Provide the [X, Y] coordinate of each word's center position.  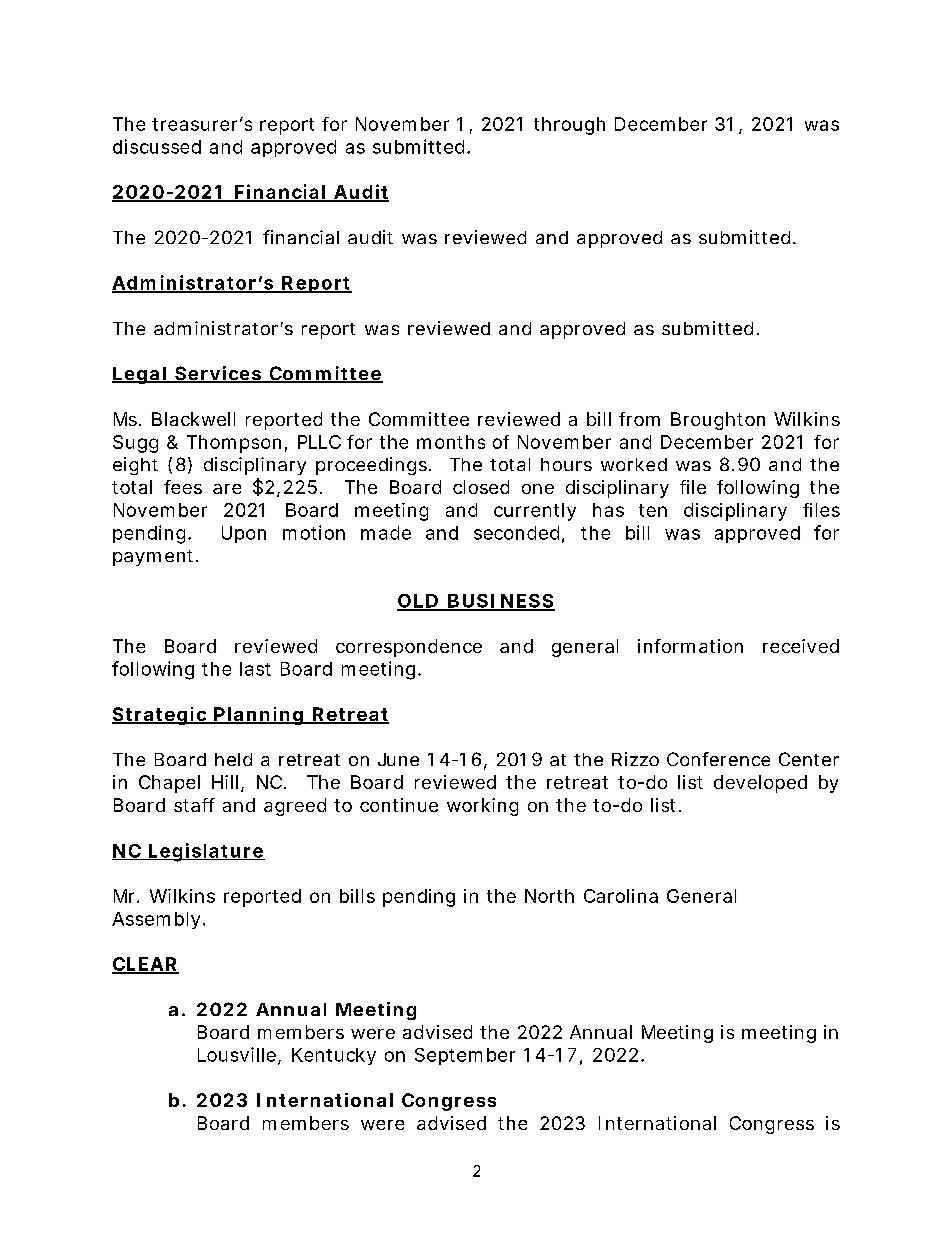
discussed [157, 146]
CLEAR [145, 965]
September [465, 1056]
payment [155, 558]
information [690, 646]
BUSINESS [501, 602]
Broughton [718, 421]
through [569, 126]
